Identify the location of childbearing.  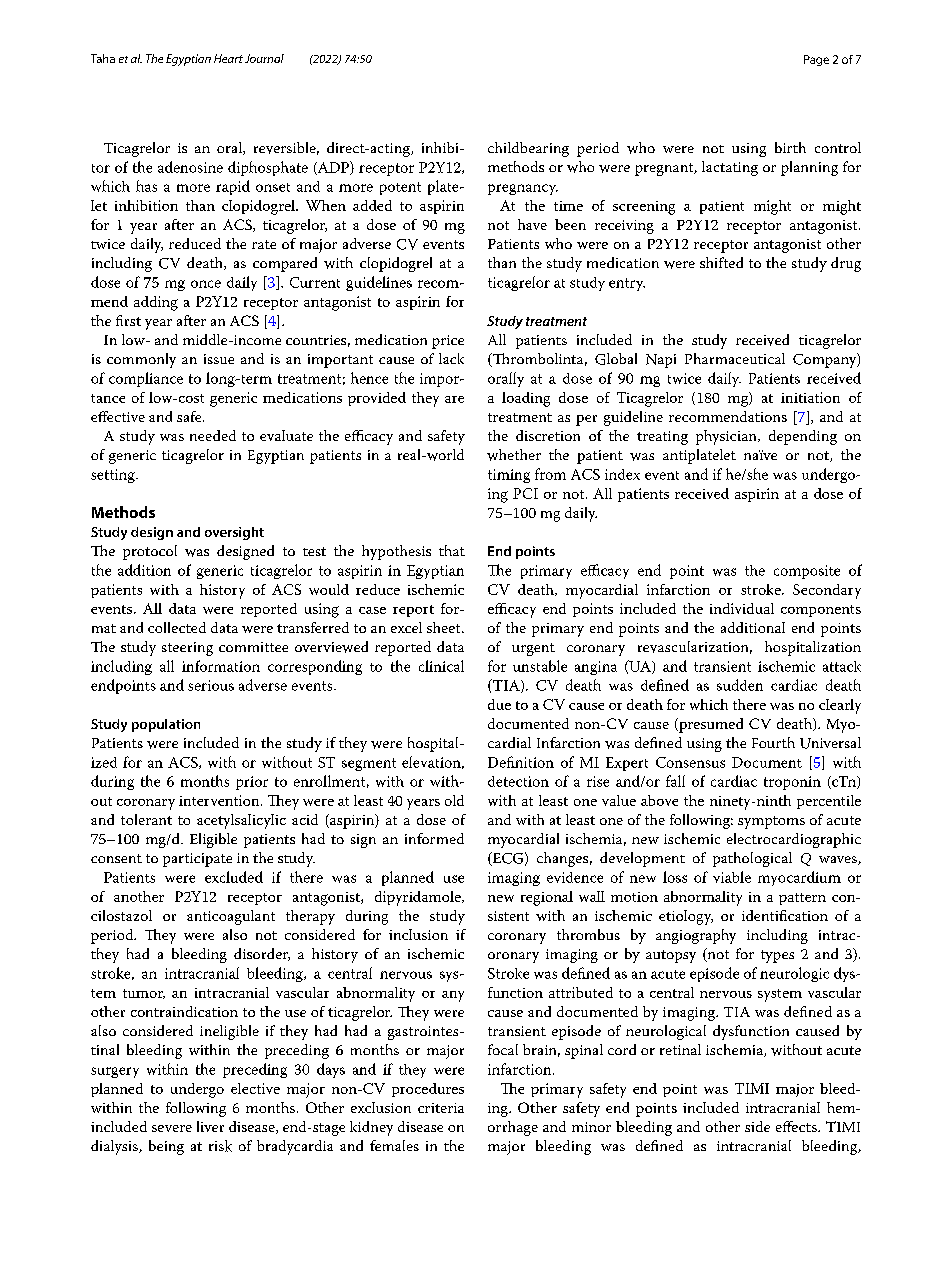
(528, 149).
